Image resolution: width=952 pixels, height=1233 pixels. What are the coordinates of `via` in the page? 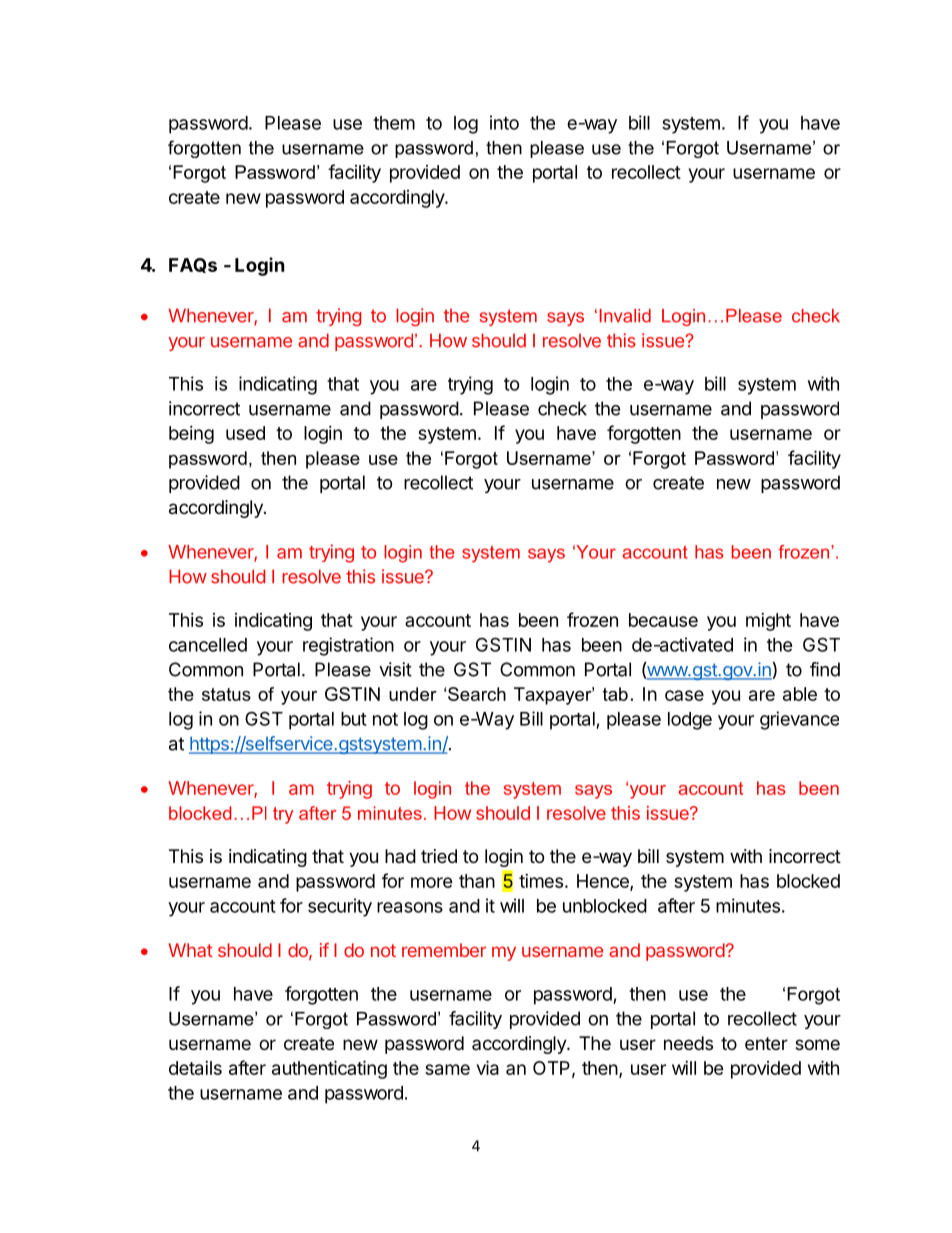 It's located at (488, 1067).
